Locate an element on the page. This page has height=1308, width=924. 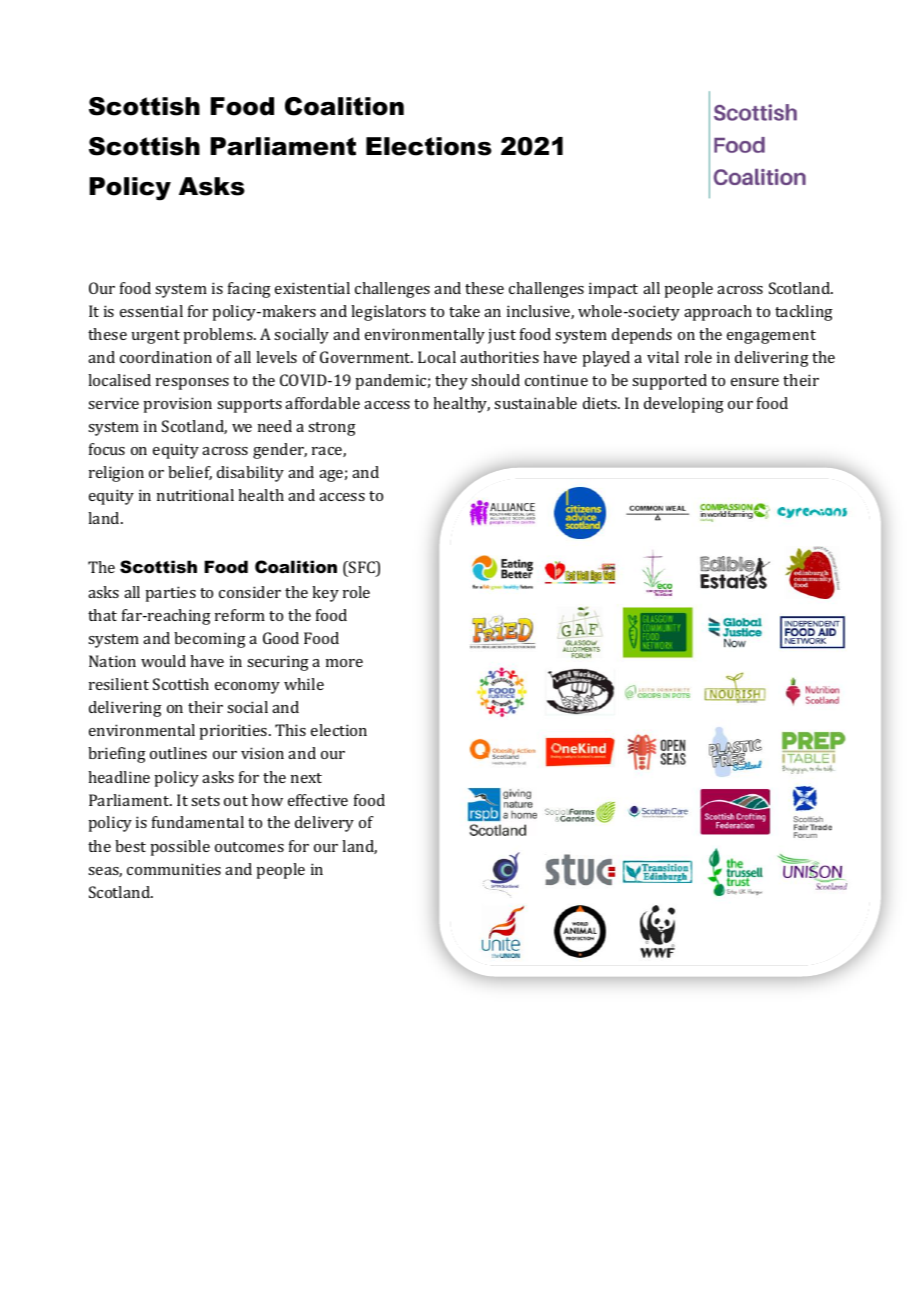
approach is located at coordinates (718, 313).
